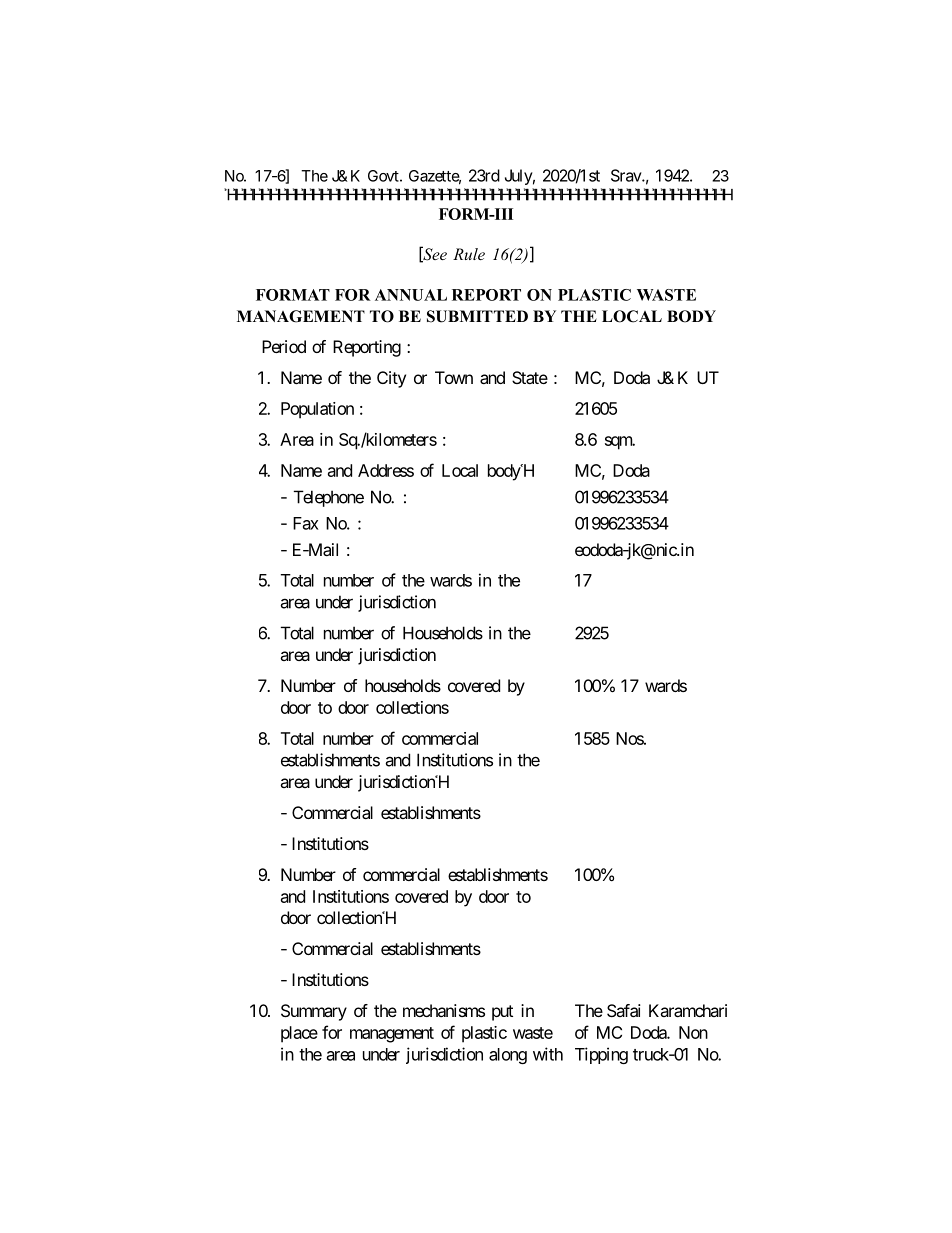 This screenshot has height=1233, width=952. What do you see at coordinates (469, 254) in the screenshot?
I see `Rule` at bounding box center [469, 254].
